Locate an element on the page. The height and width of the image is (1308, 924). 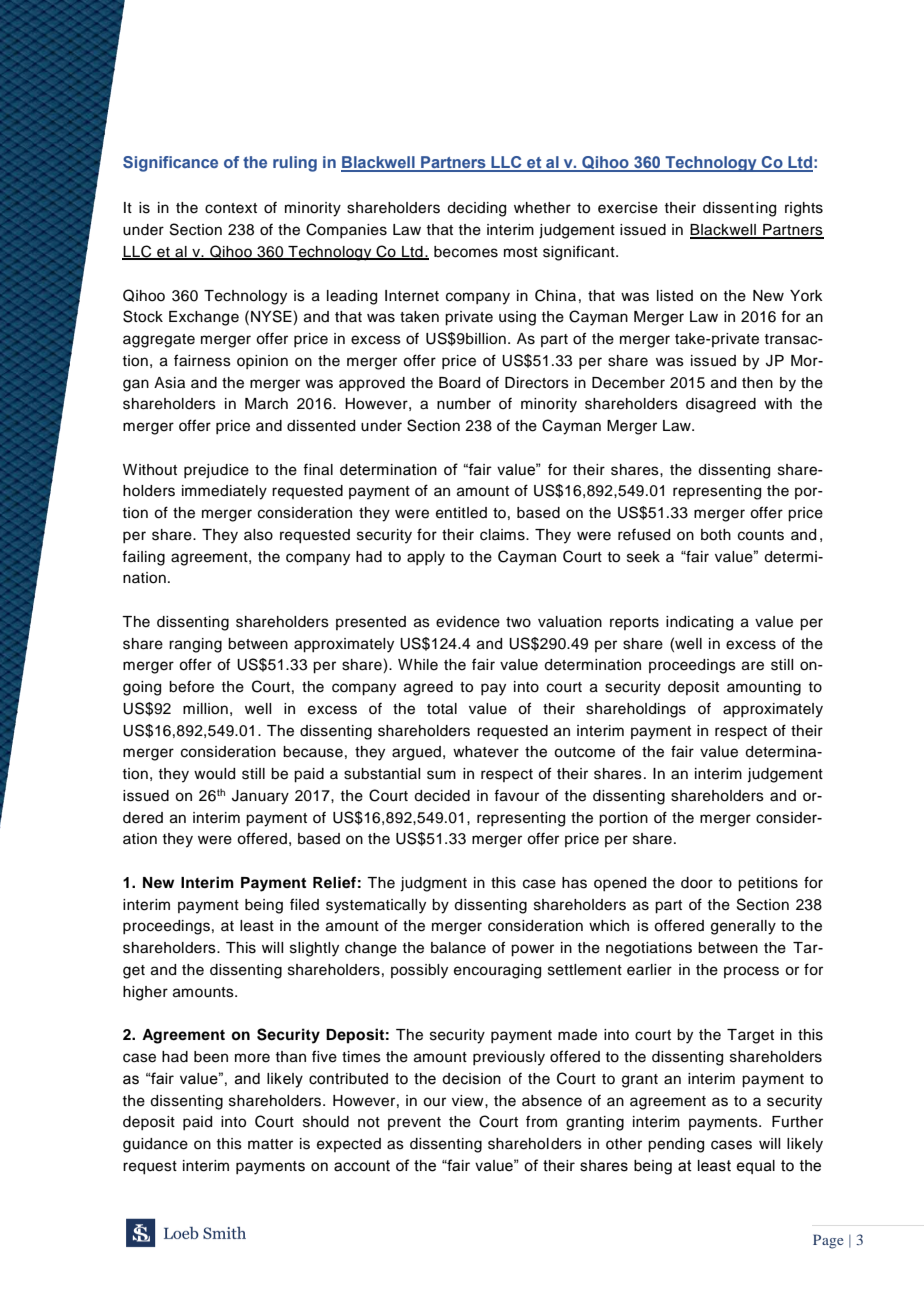
been is located at coordinates (211, 1057).
